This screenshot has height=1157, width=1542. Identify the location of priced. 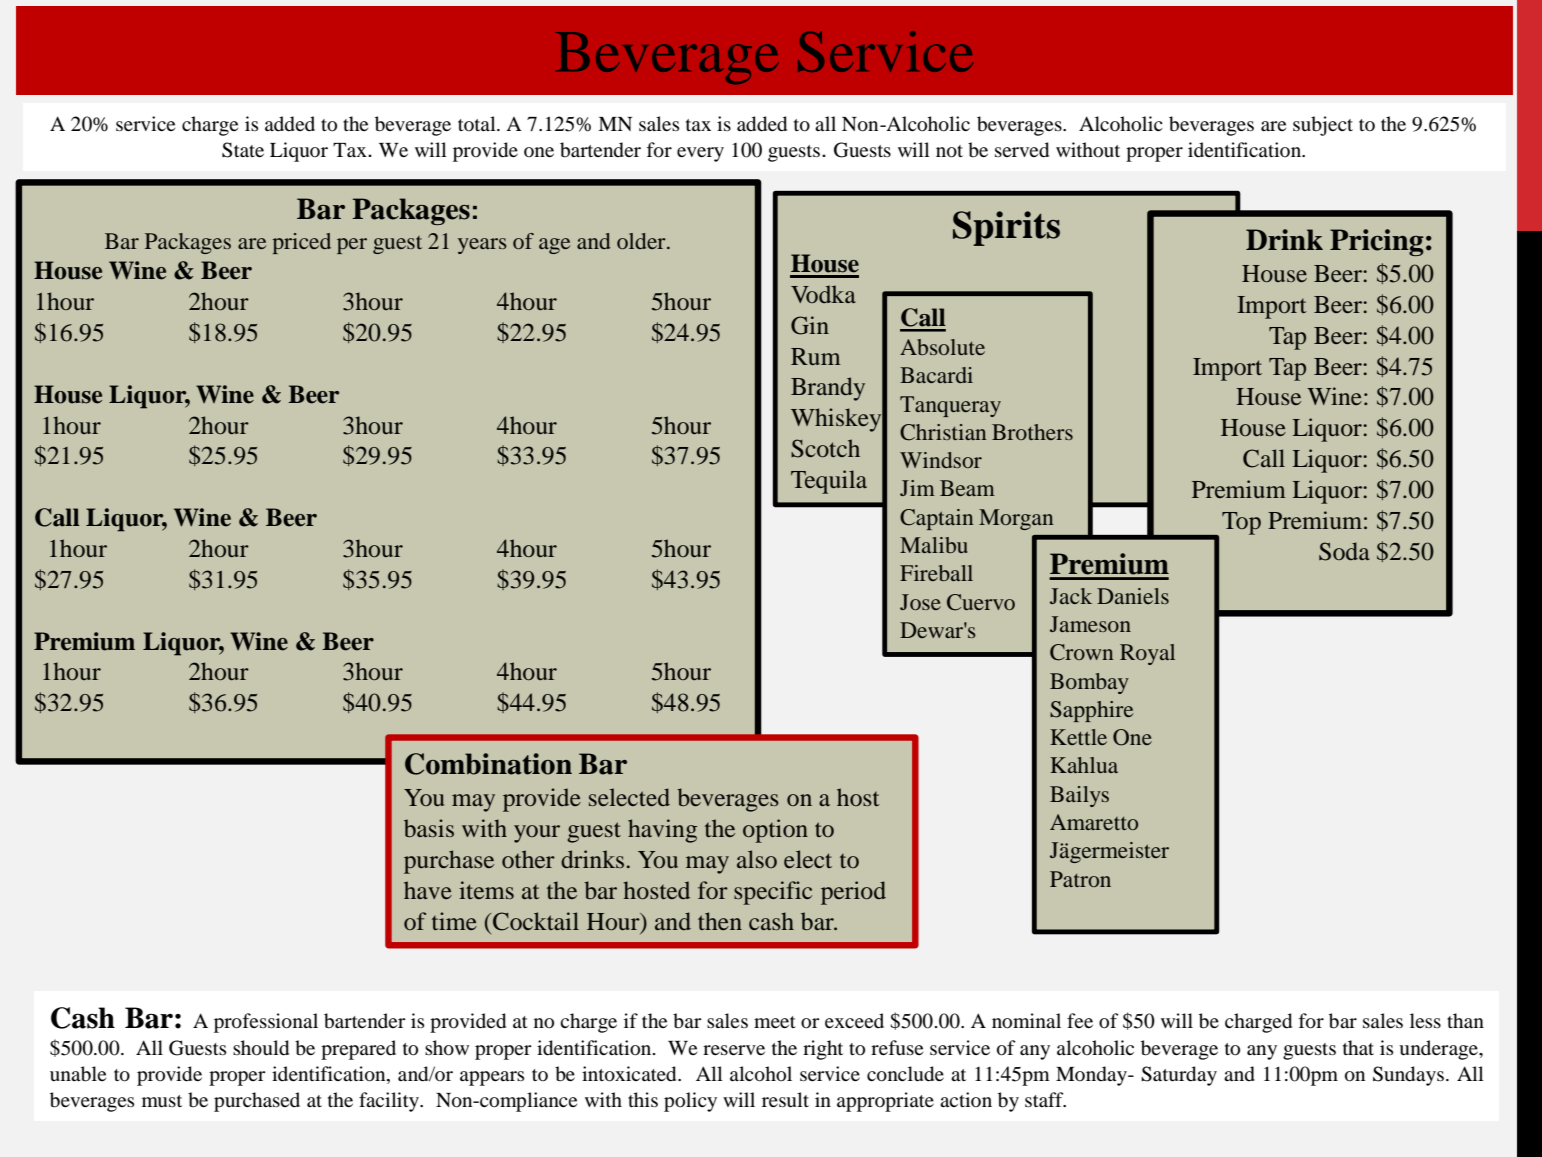
(302, 243).
